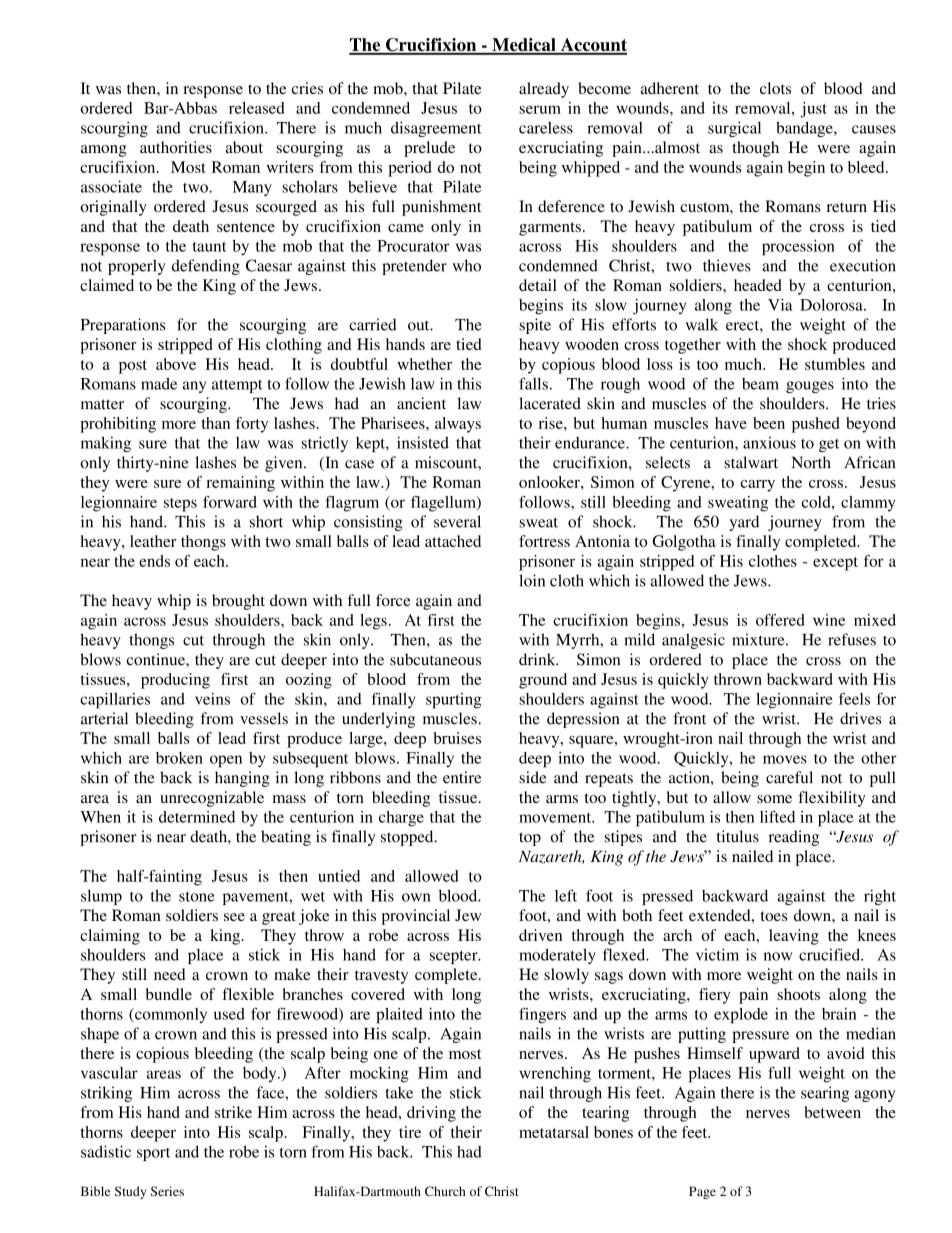 The height and width of the page is (1233, 952). What do you see at coordinates (544, 90) in the page?
I see `already` at bounding box center [544, 90].
